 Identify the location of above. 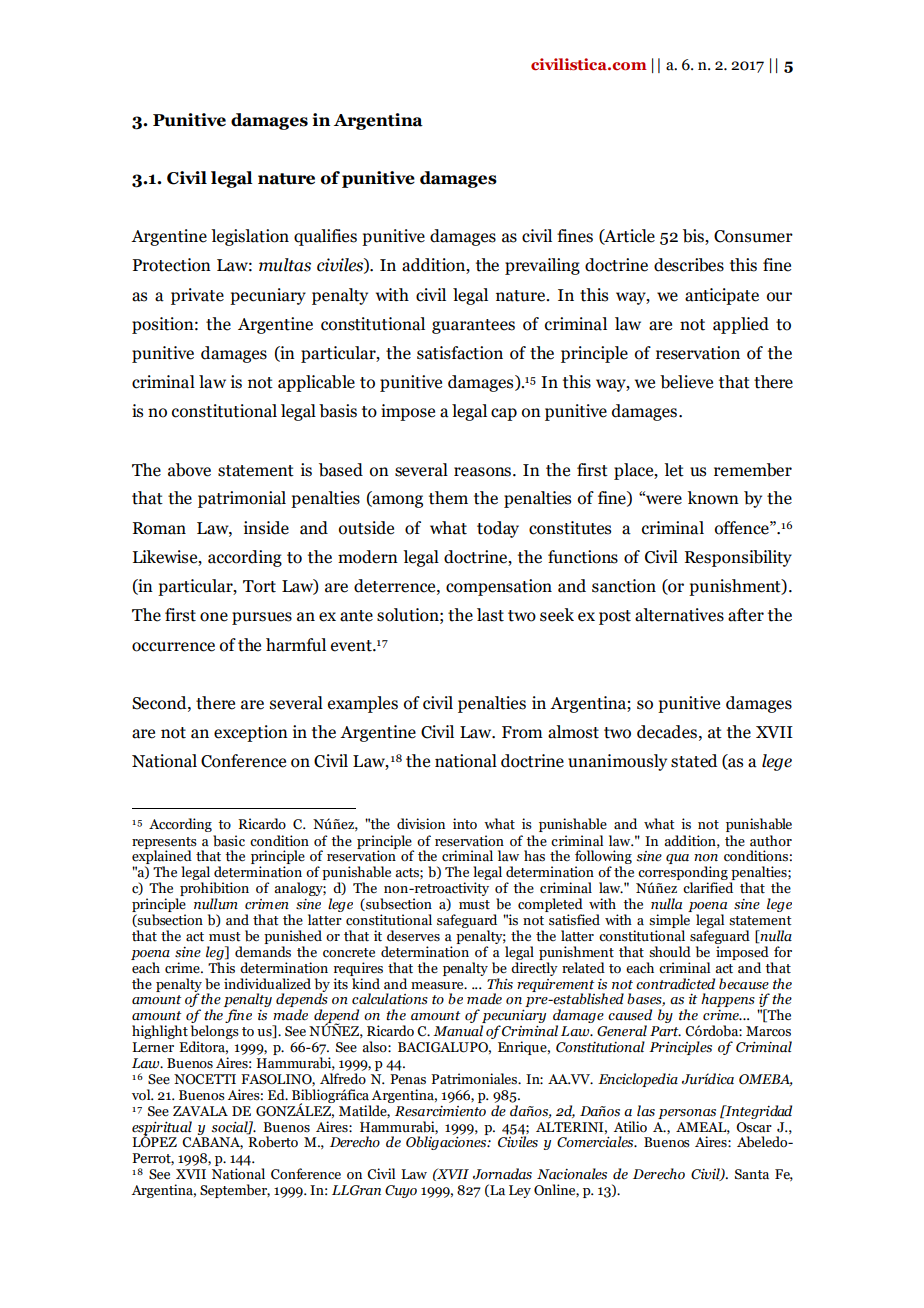
(189, 470).
